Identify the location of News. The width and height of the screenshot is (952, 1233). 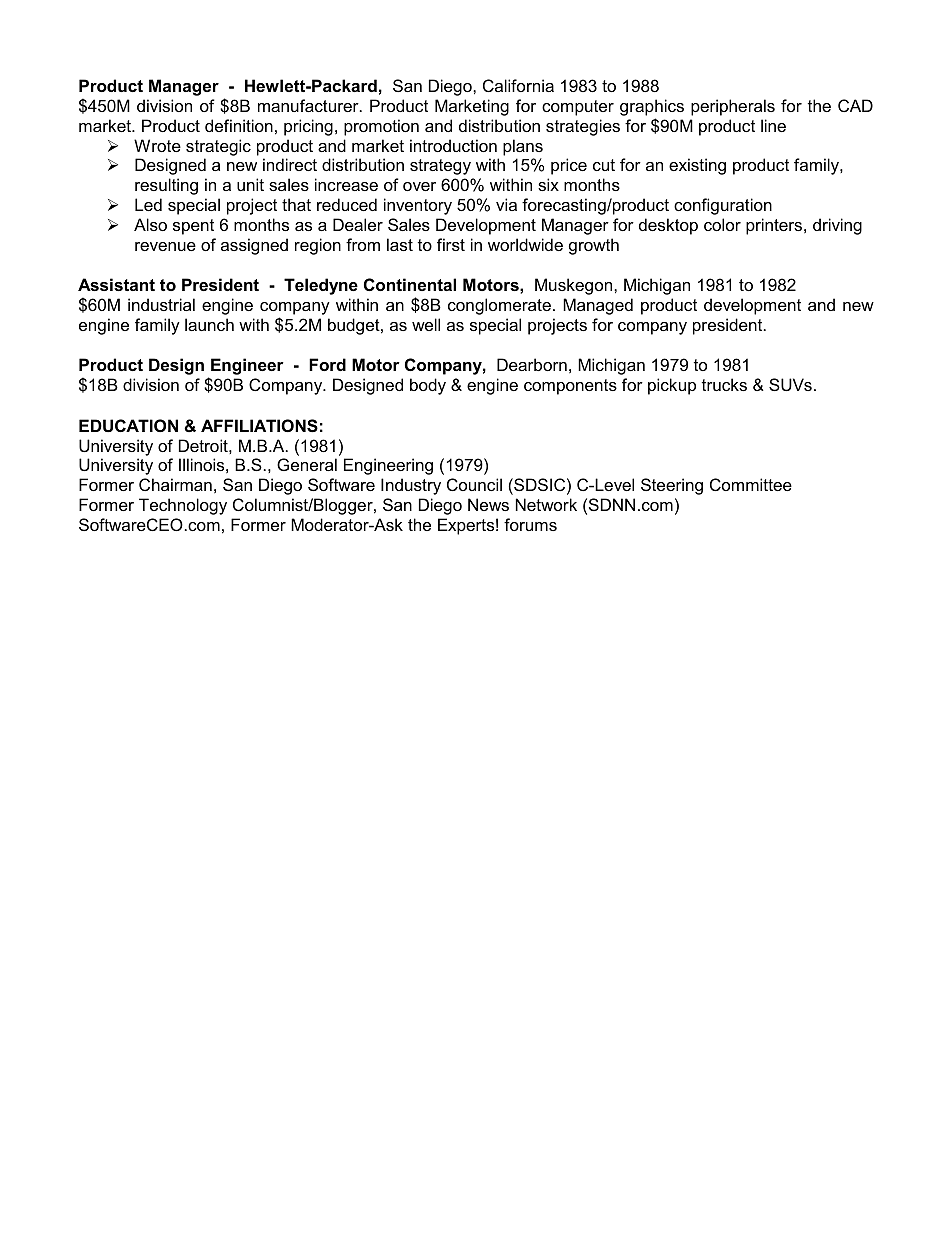
(488, 504).
